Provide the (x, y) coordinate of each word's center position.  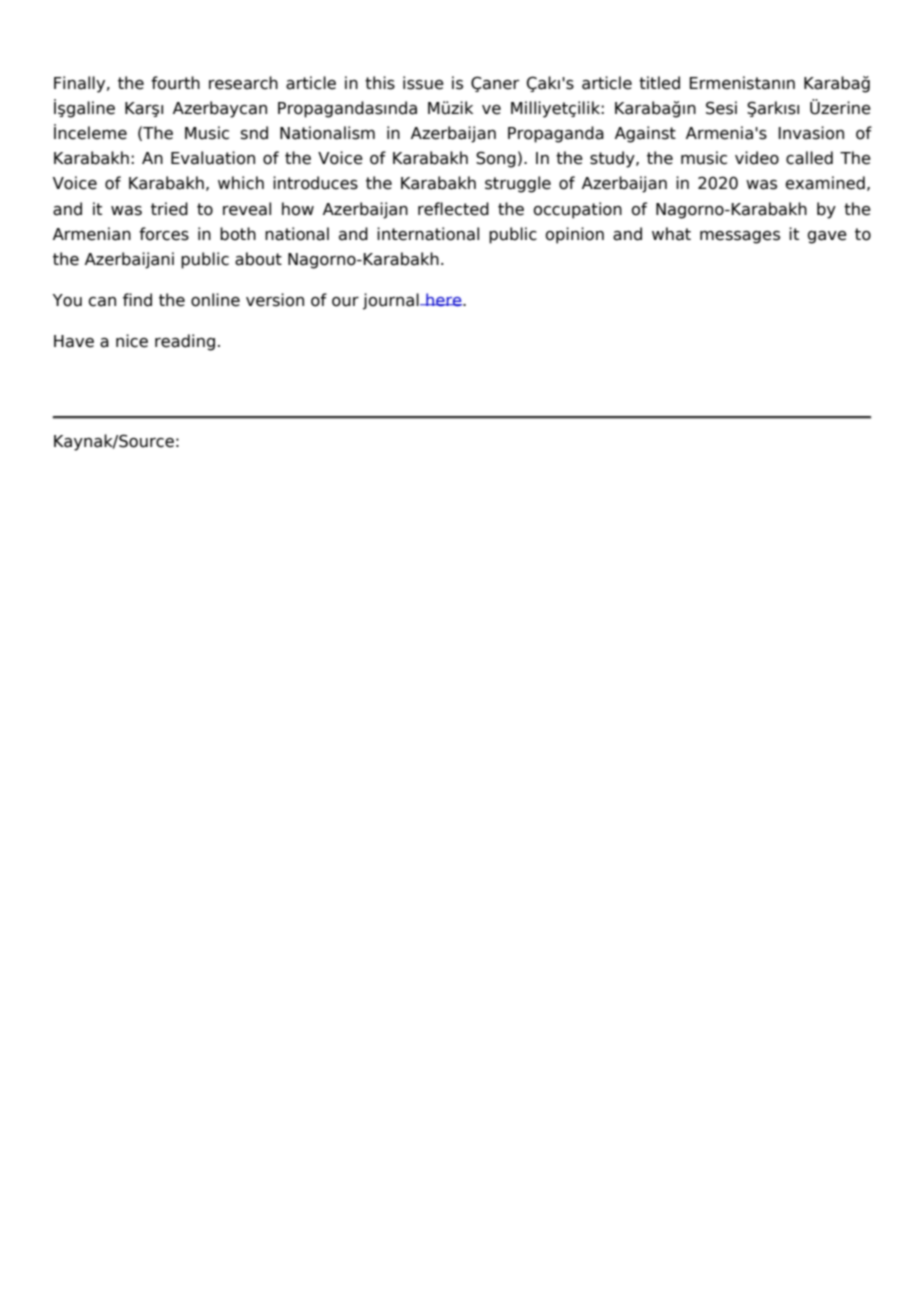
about (258, 259)
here (444, 299)
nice (132, 341)
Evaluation (213, 158)
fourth (175, 83)
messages (740, 237)
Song (496, 159)
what (671, 234)
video (757, 158)
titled (659, 83)
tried (169, 209)
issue (423, 83)
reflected (453, 209)
